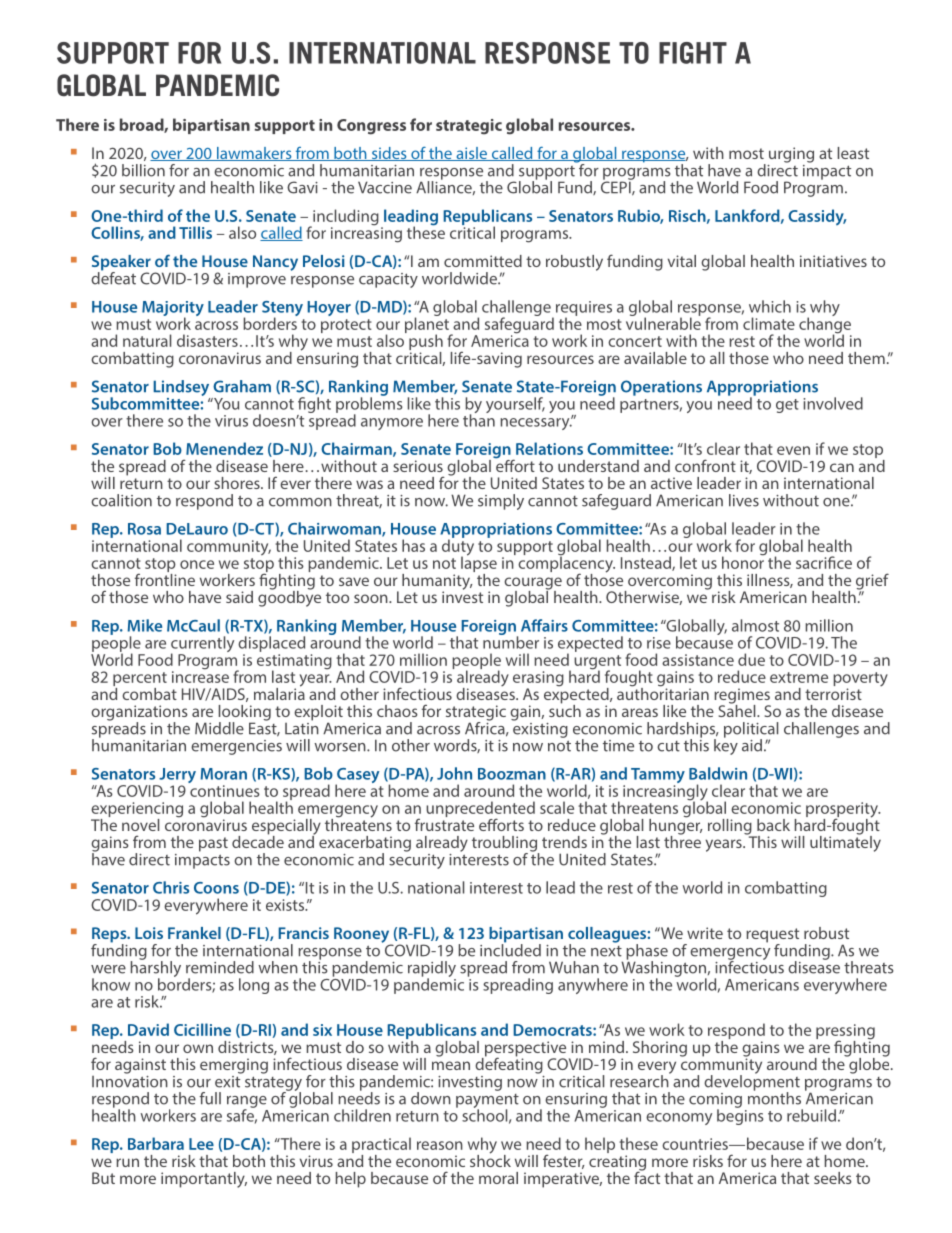  I want to click on harshly, so click(156, 969).
